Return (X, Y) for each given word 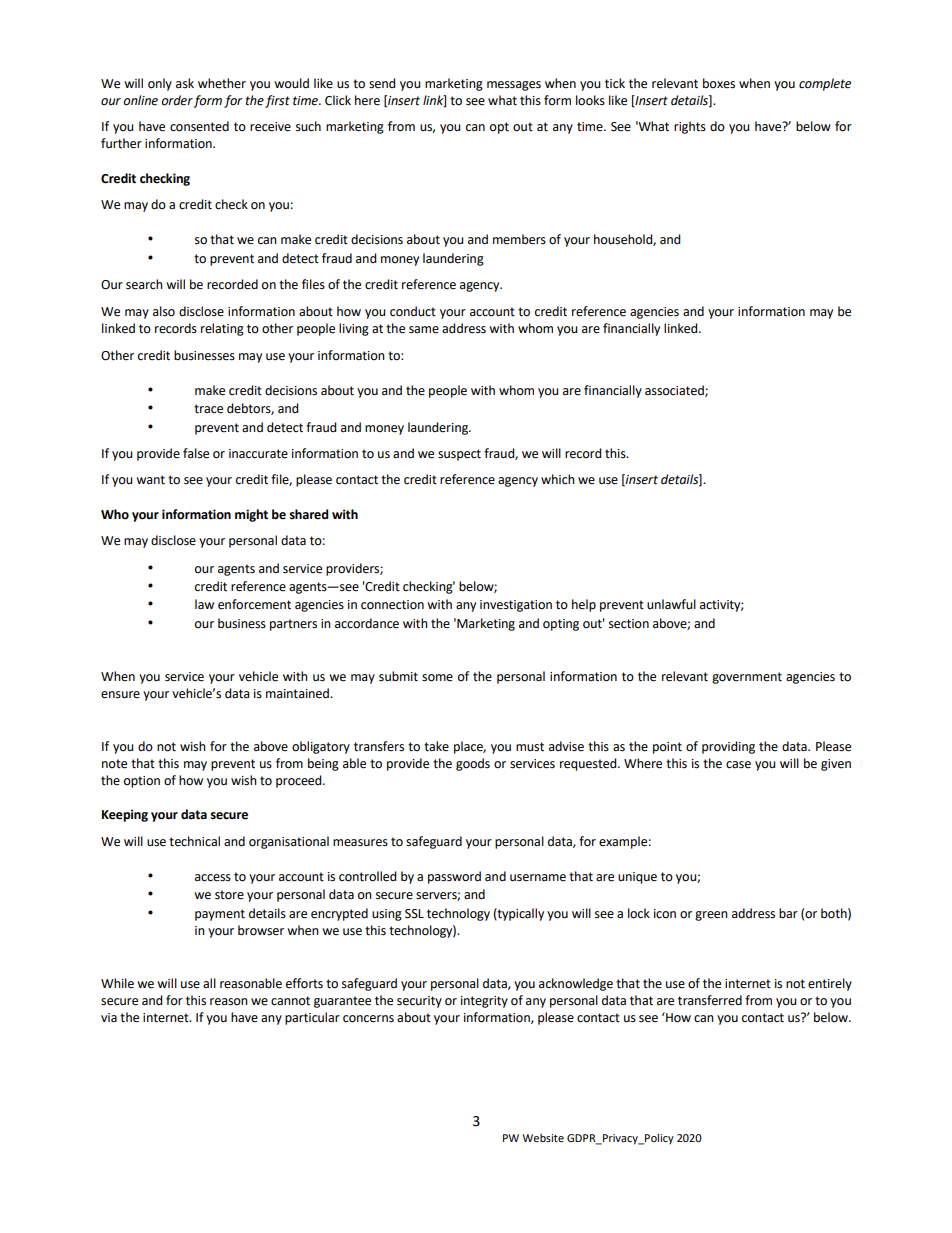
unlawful (671, 604)
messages (514, 86)
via (109, 1018)
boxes (719, 83)
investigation (516, 606)
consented (199, 126)
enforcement (254, 604)
